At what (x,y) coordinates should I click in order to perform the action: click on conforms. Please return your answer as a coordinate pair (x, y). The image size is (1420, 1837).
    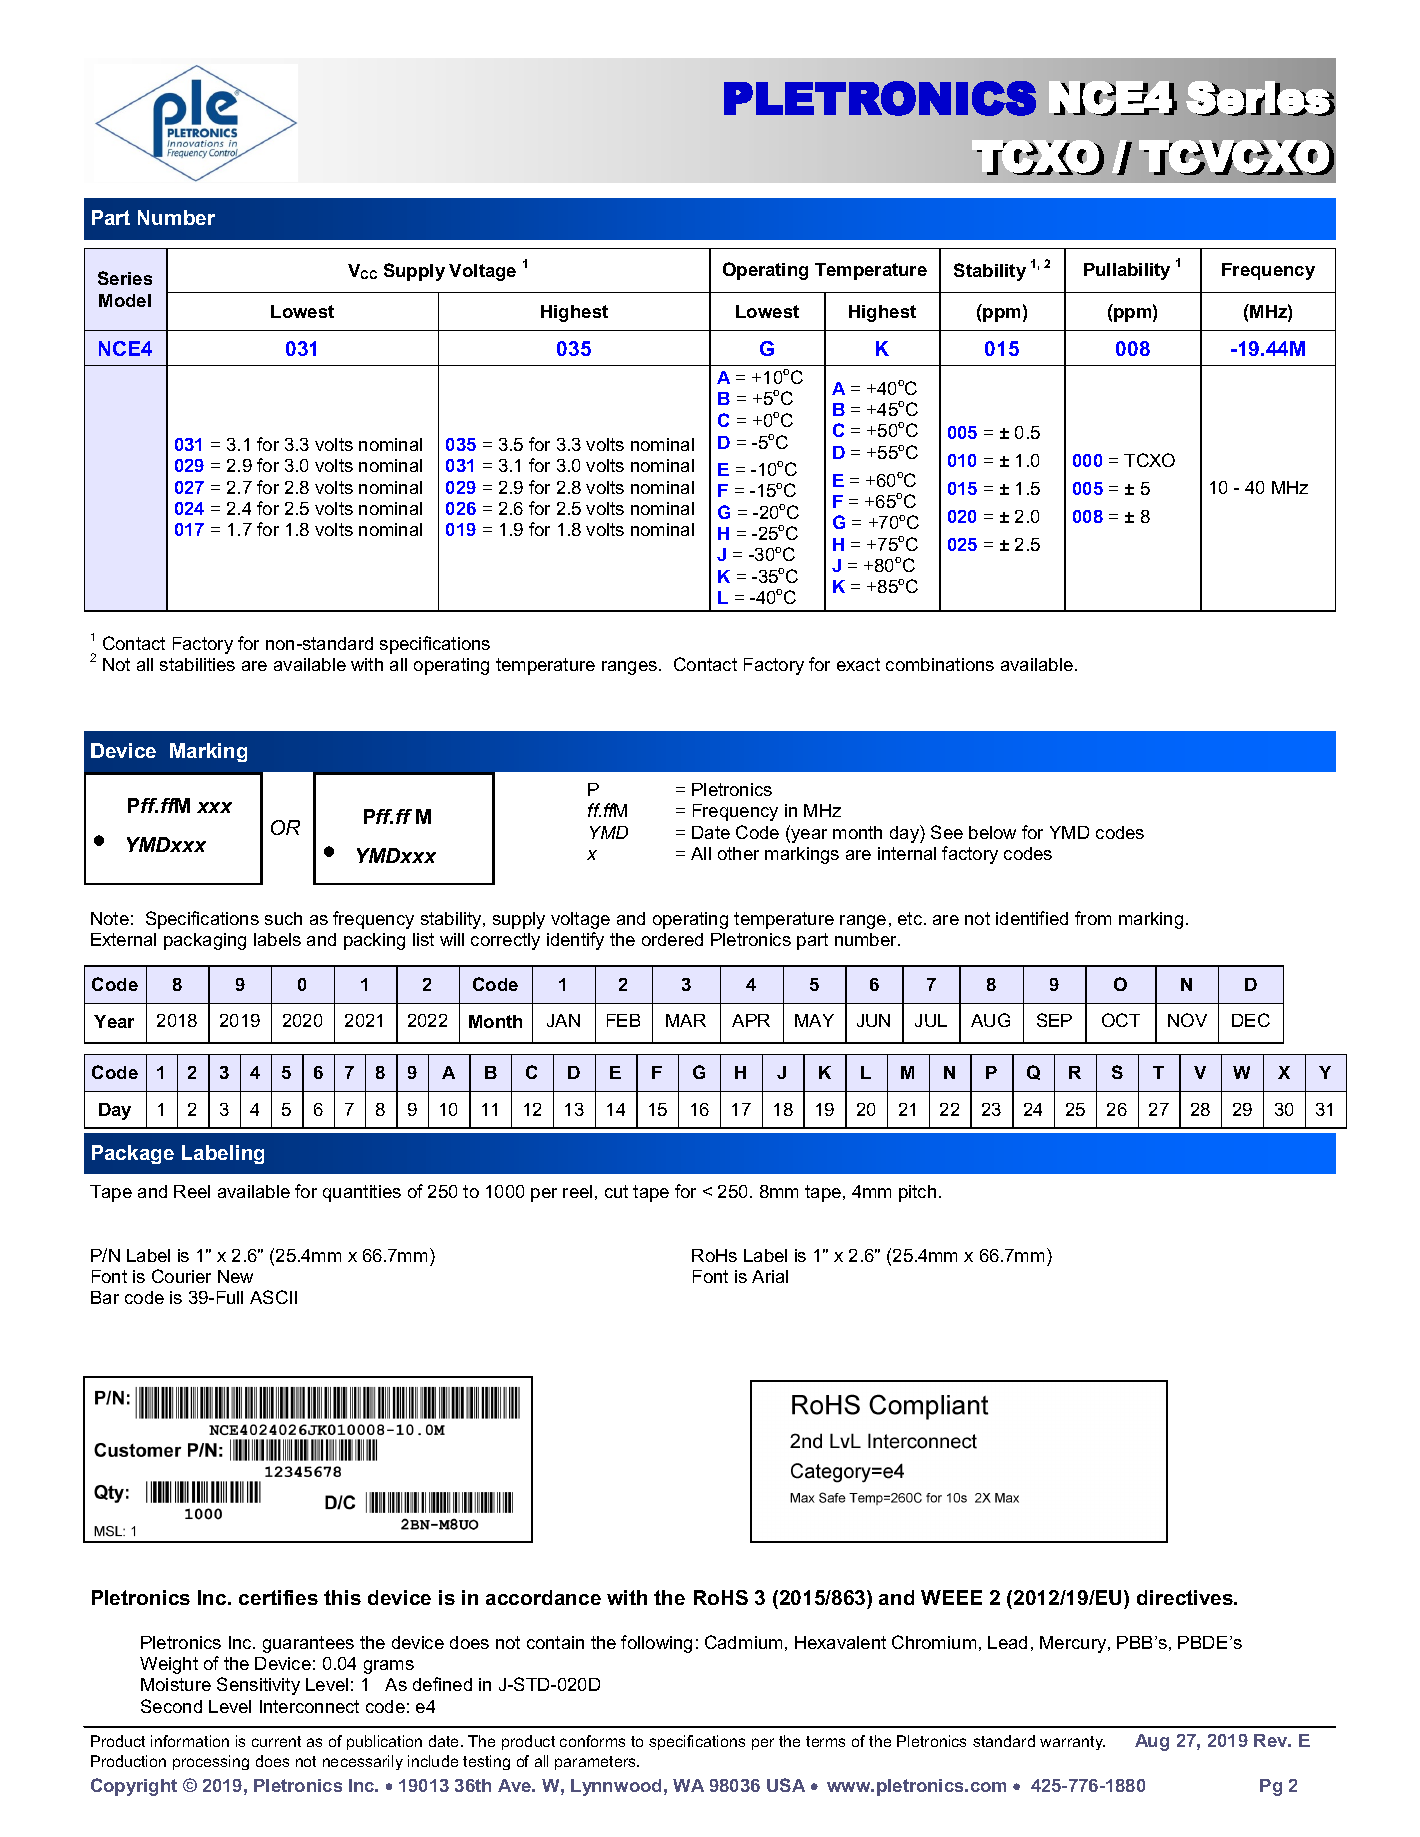
    Looking at the image, I should click on (592, 1741).
